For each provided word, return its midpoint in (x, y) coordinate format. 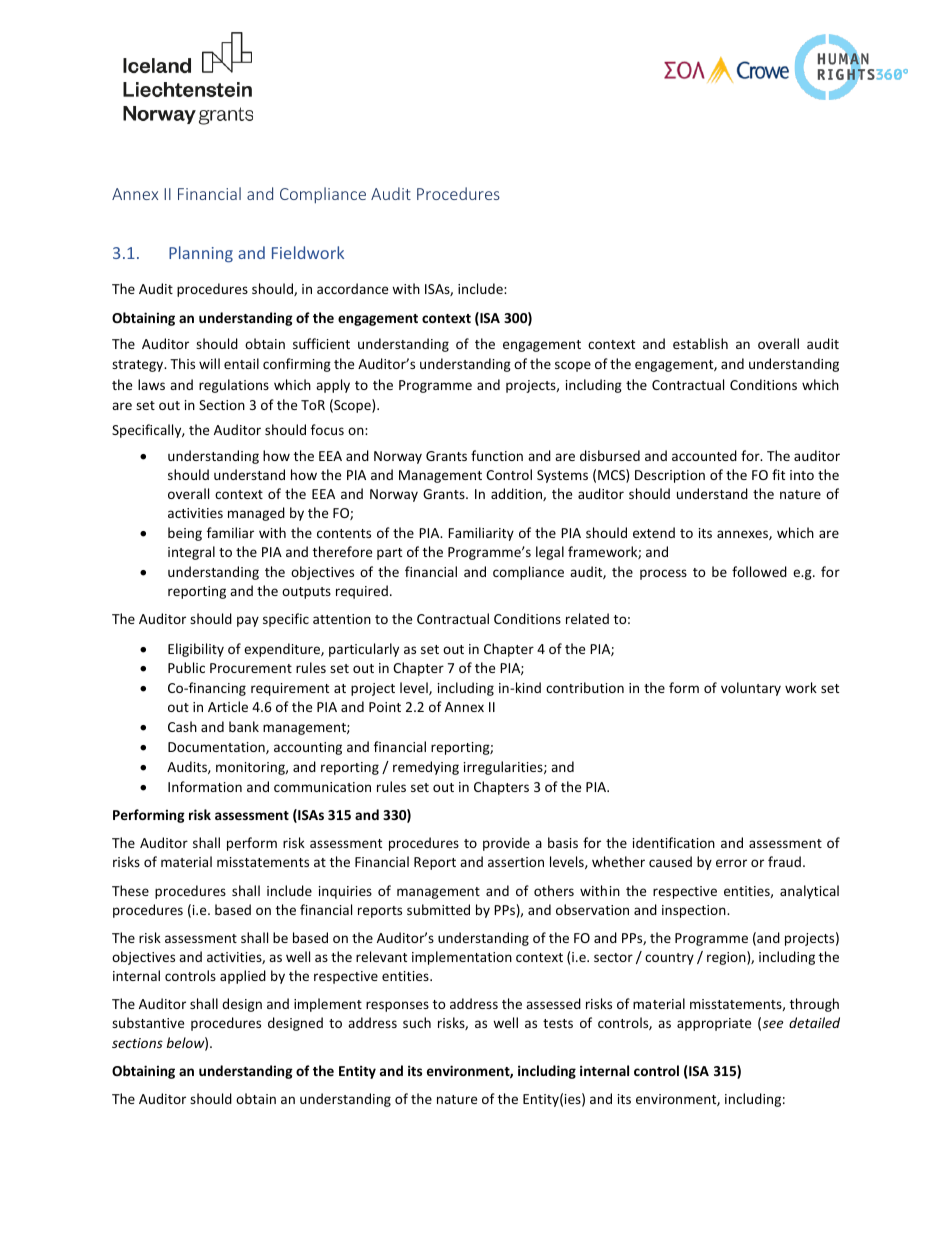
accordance (352, 288)
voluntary (751, 689)
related (587, 618)
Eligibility (196, 650)
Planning (201, 254)
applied (243, 977)
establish (700, 343)
